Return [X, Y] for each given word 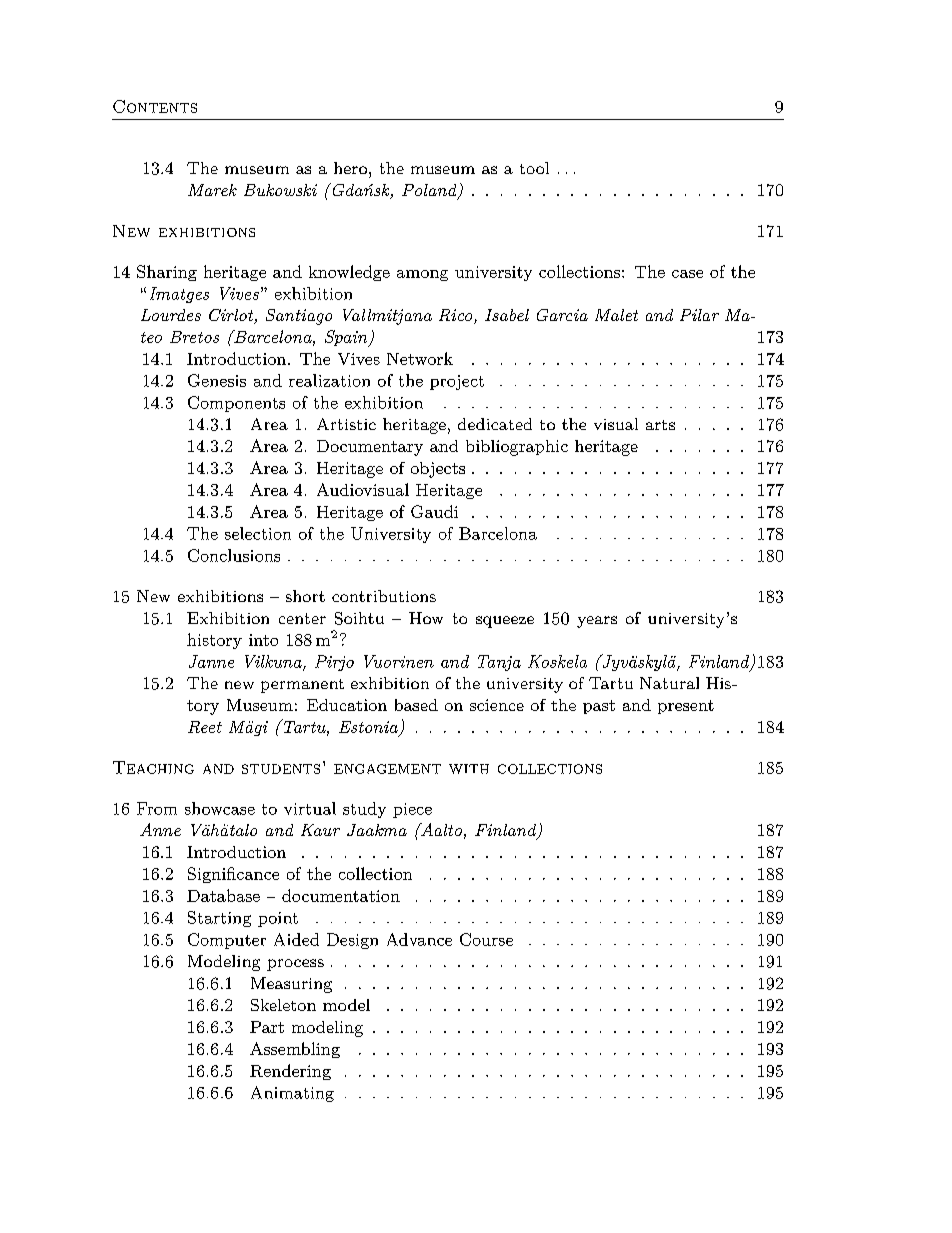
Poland [430, 191]
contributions [384, 596]
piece [412, 810]
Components [236, 404]
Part [267, 1027]
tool [534, 168]
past [599, 707]
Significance [233, 875]
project [457, 382]
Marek [212, 190]
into [263, 640]
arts [660, 425]
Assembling [295, 1050]
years [597, 622]
